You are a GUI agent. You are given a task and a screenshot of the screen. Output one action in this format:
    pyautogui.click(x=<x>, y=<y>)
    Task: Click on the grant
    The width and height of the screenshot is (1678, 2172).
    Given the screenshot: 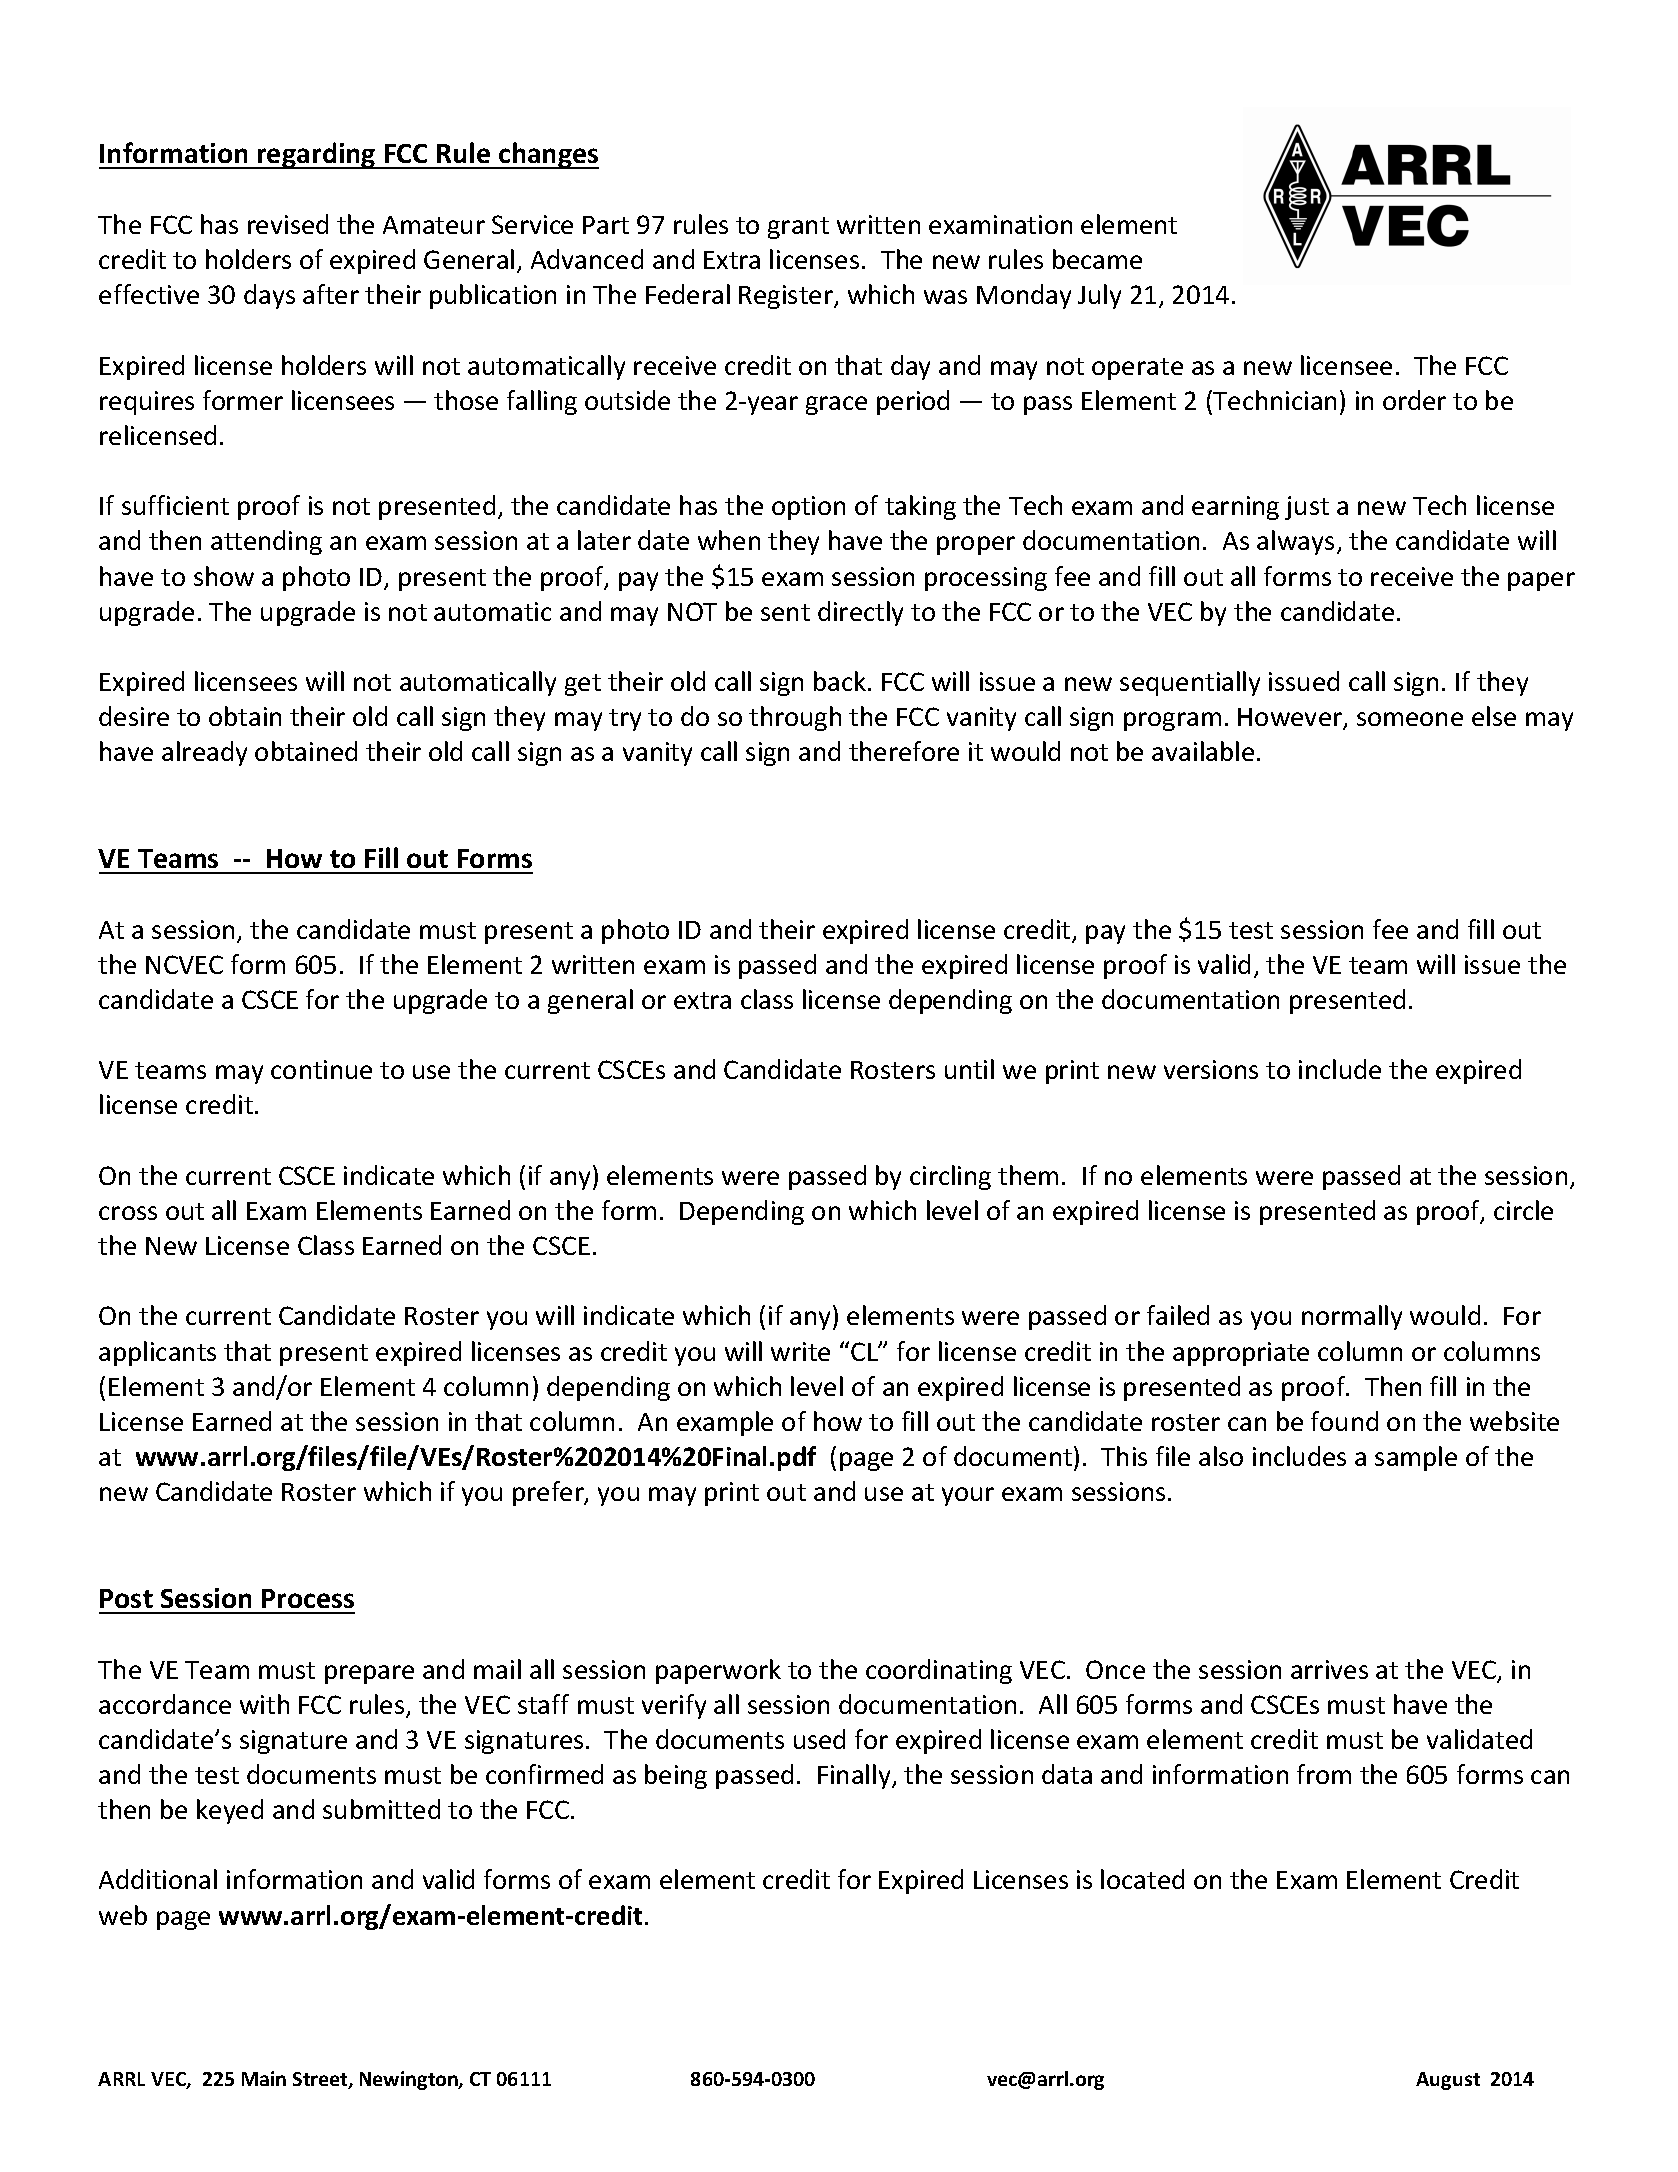 What is the action you would take?
    pyautogui.click(x=798, y=228)
